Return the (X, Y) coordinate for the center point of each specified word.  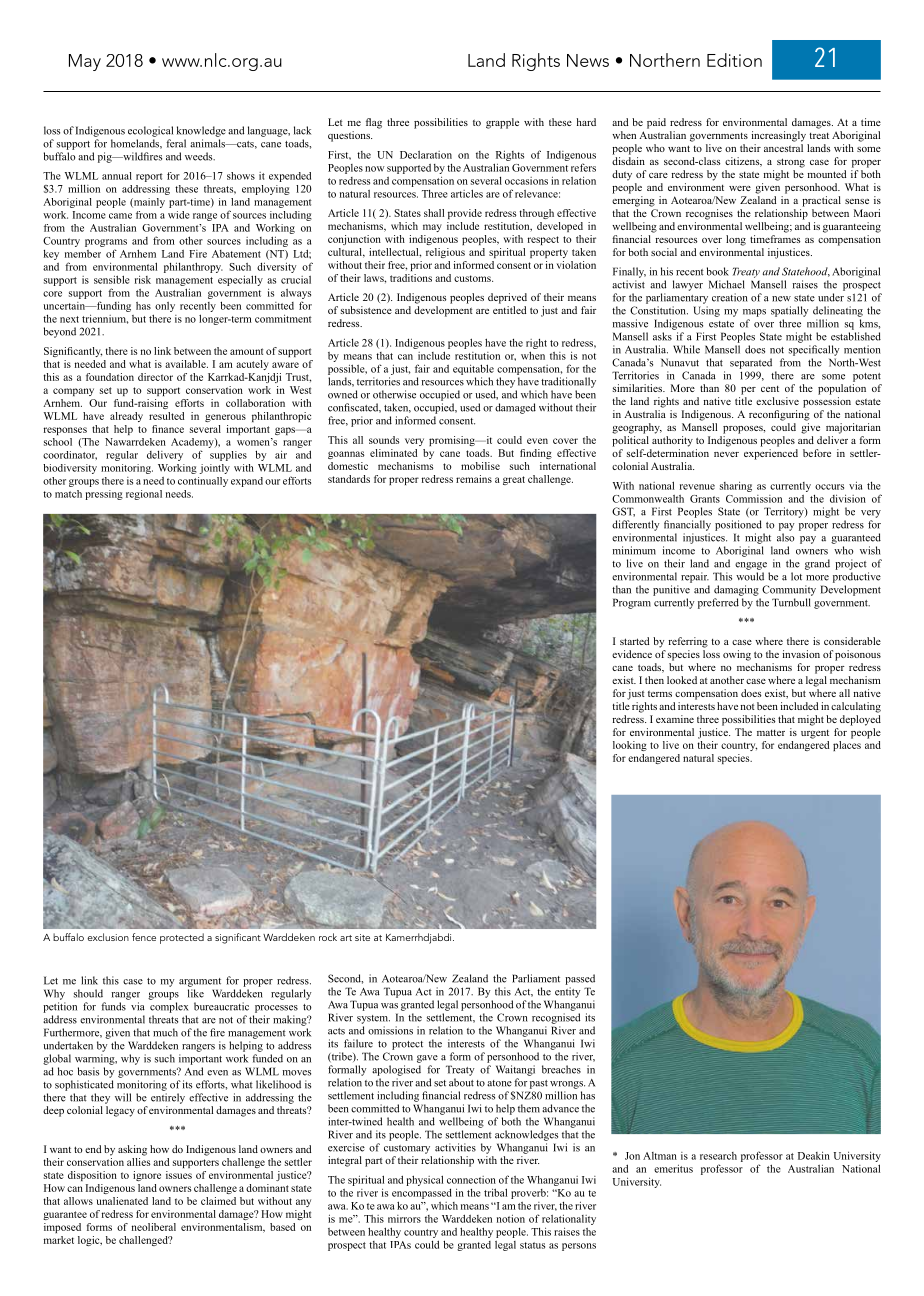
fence (144, 937)
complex (169, 1007)
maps (754, 313)
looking (630, 746)
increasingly (779, 136)
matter (771, 733)
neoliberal (154, 1227)
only (165, 307)
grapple (502, 123)
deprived (507, 298)
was (389, 1006)
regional (144, 495)
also (786, 537)
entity (568, 992)
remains (474, 479)
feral (176, 143)
